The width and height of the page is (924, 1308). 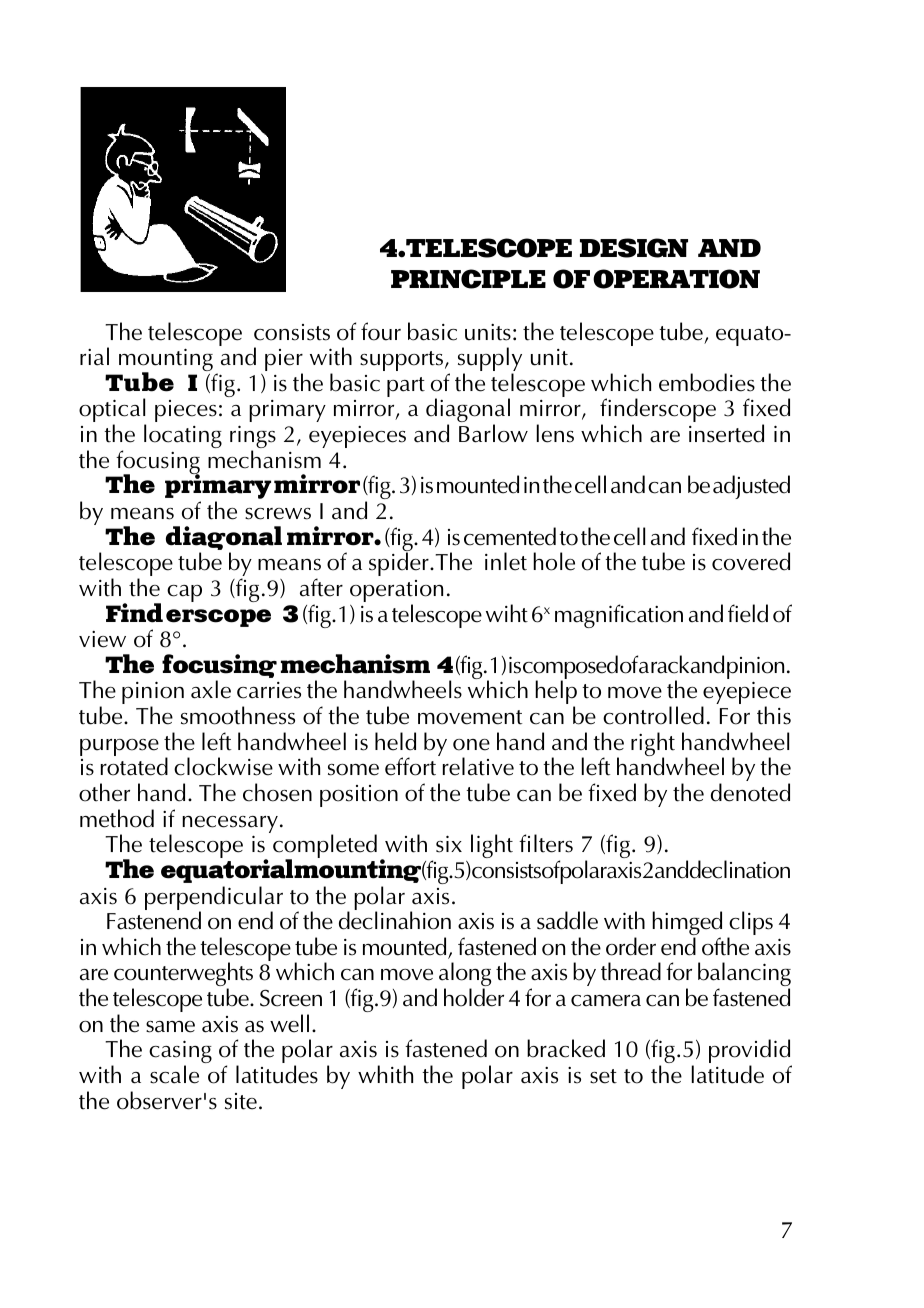 I want to click on axle, so click(x=211, y=689).
